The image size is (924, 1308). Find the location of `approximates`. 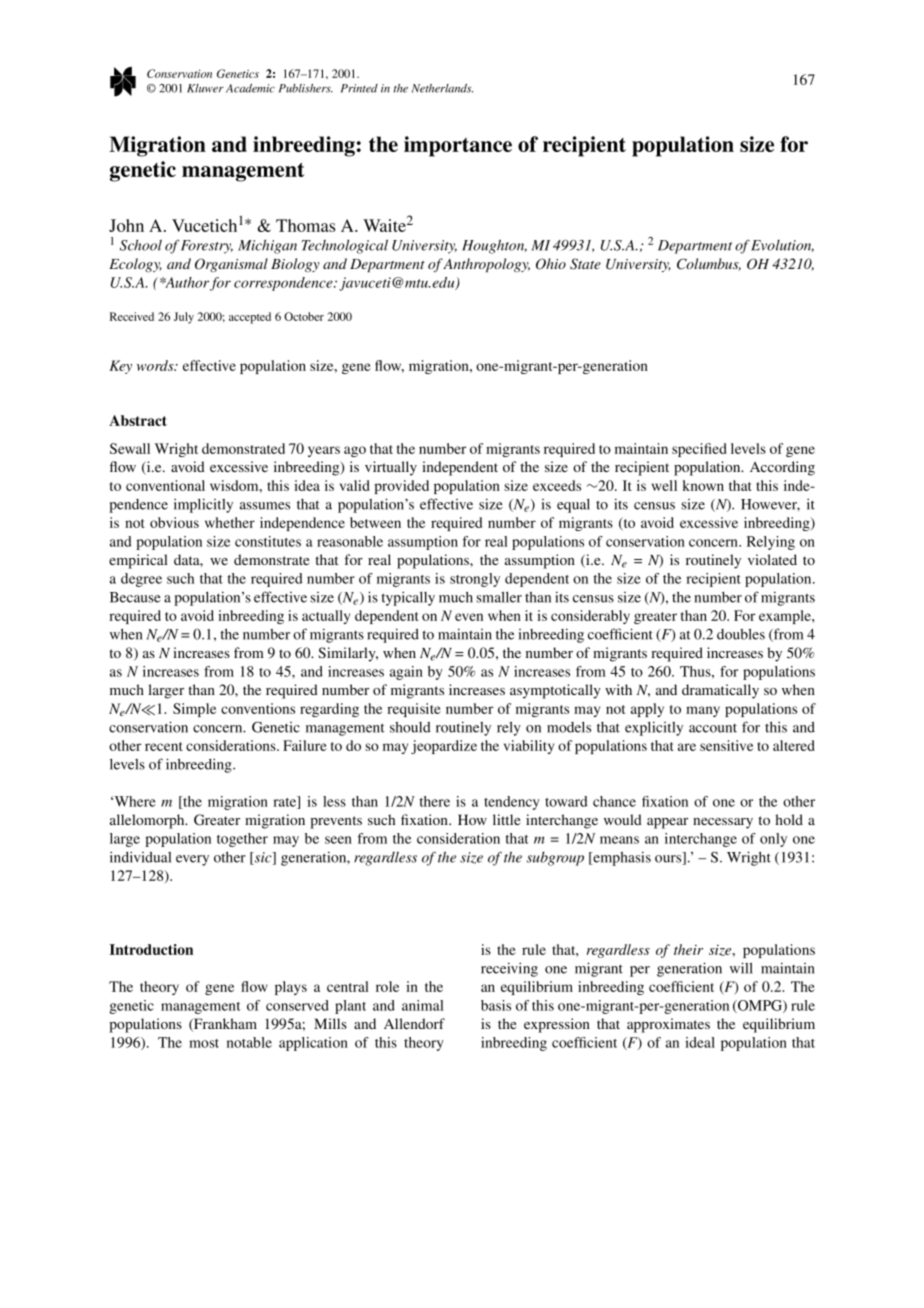

approximates is located at coordinates (668, 1025).
